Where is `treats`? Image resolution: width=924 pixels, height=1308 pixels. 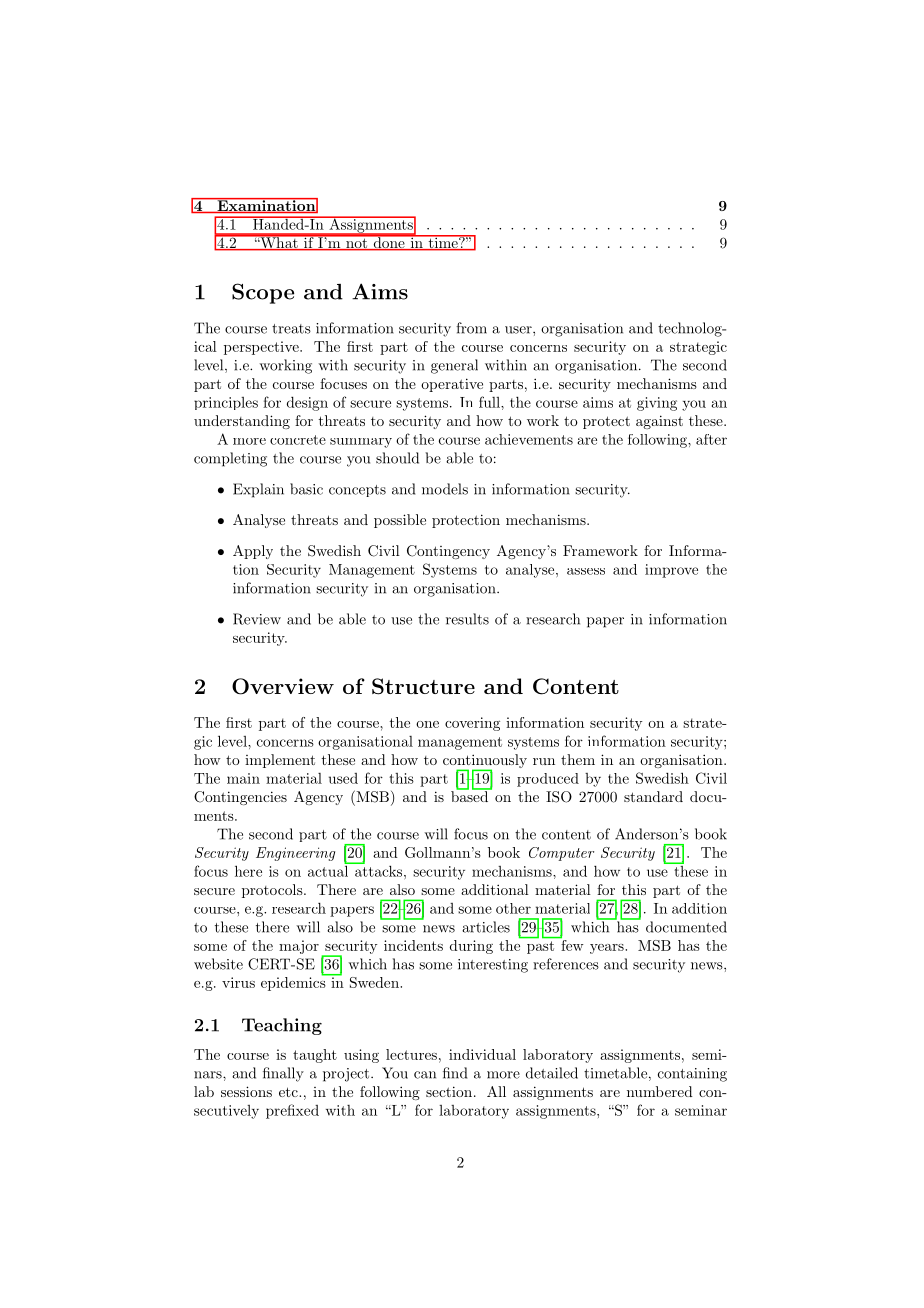 treats is located at coordinates (291, 329).
